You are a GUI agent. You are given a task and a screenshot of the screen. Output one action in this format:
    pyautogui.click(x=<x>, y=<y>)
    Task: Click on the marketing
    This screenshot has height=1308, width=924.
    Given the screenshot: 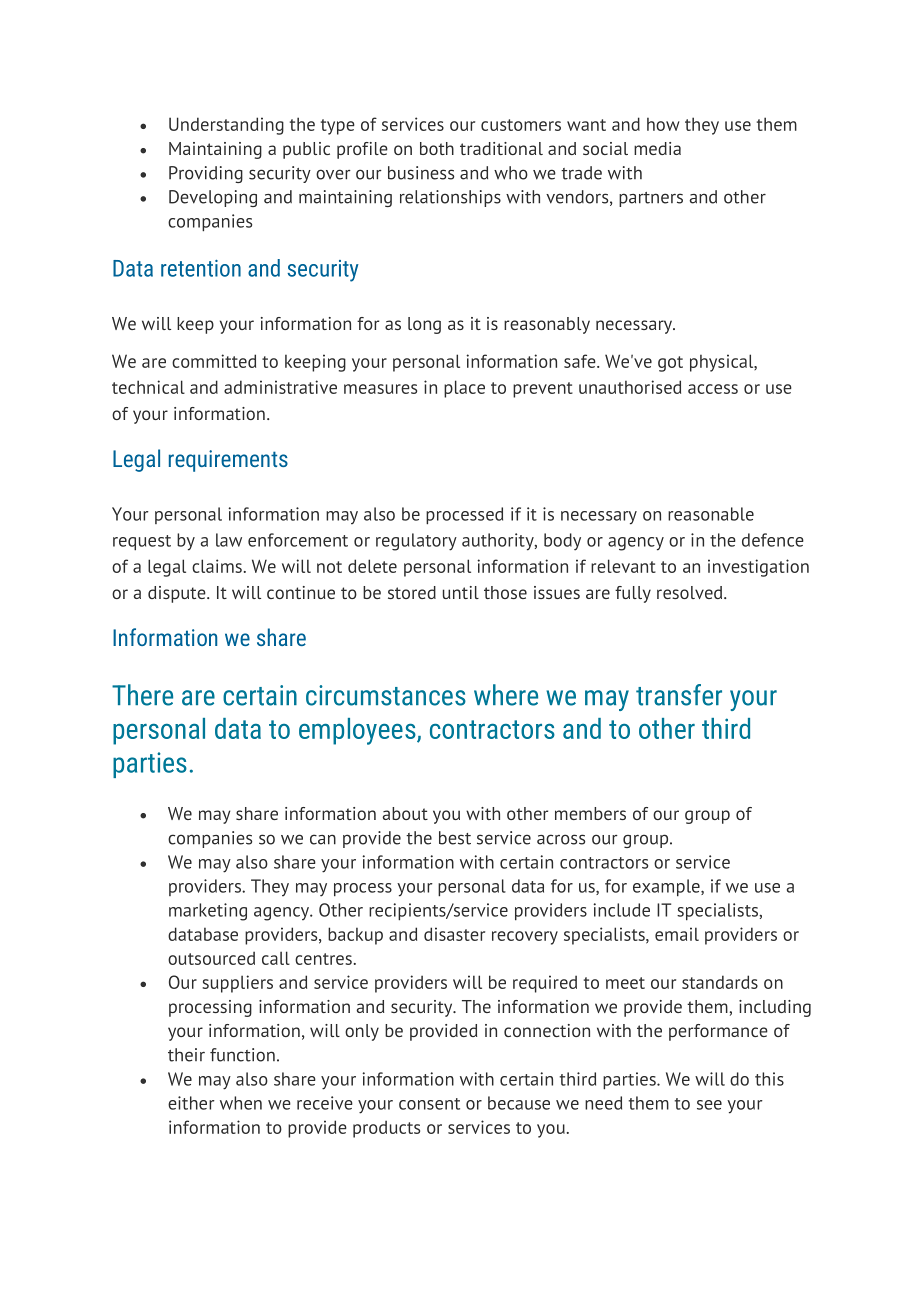 What is the action you would take?
    pyautogui.click(x=208, y=912)
